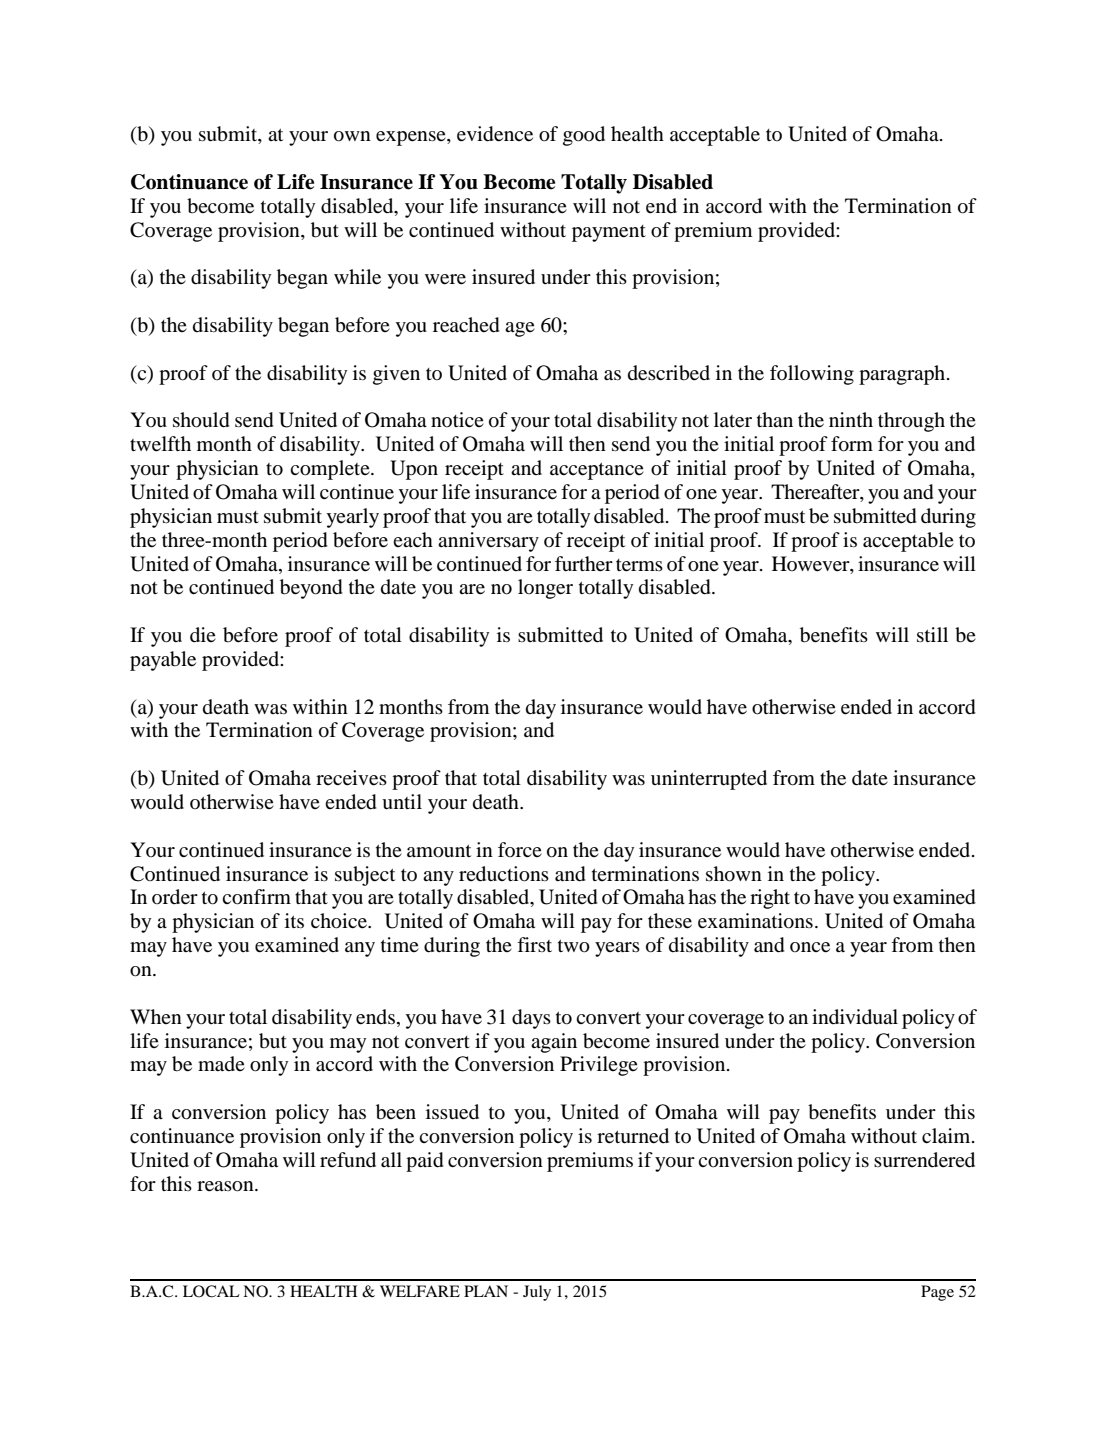 The height and width of the screenshot is (1431, 1106). I want to click on good, so click(584, 136).
